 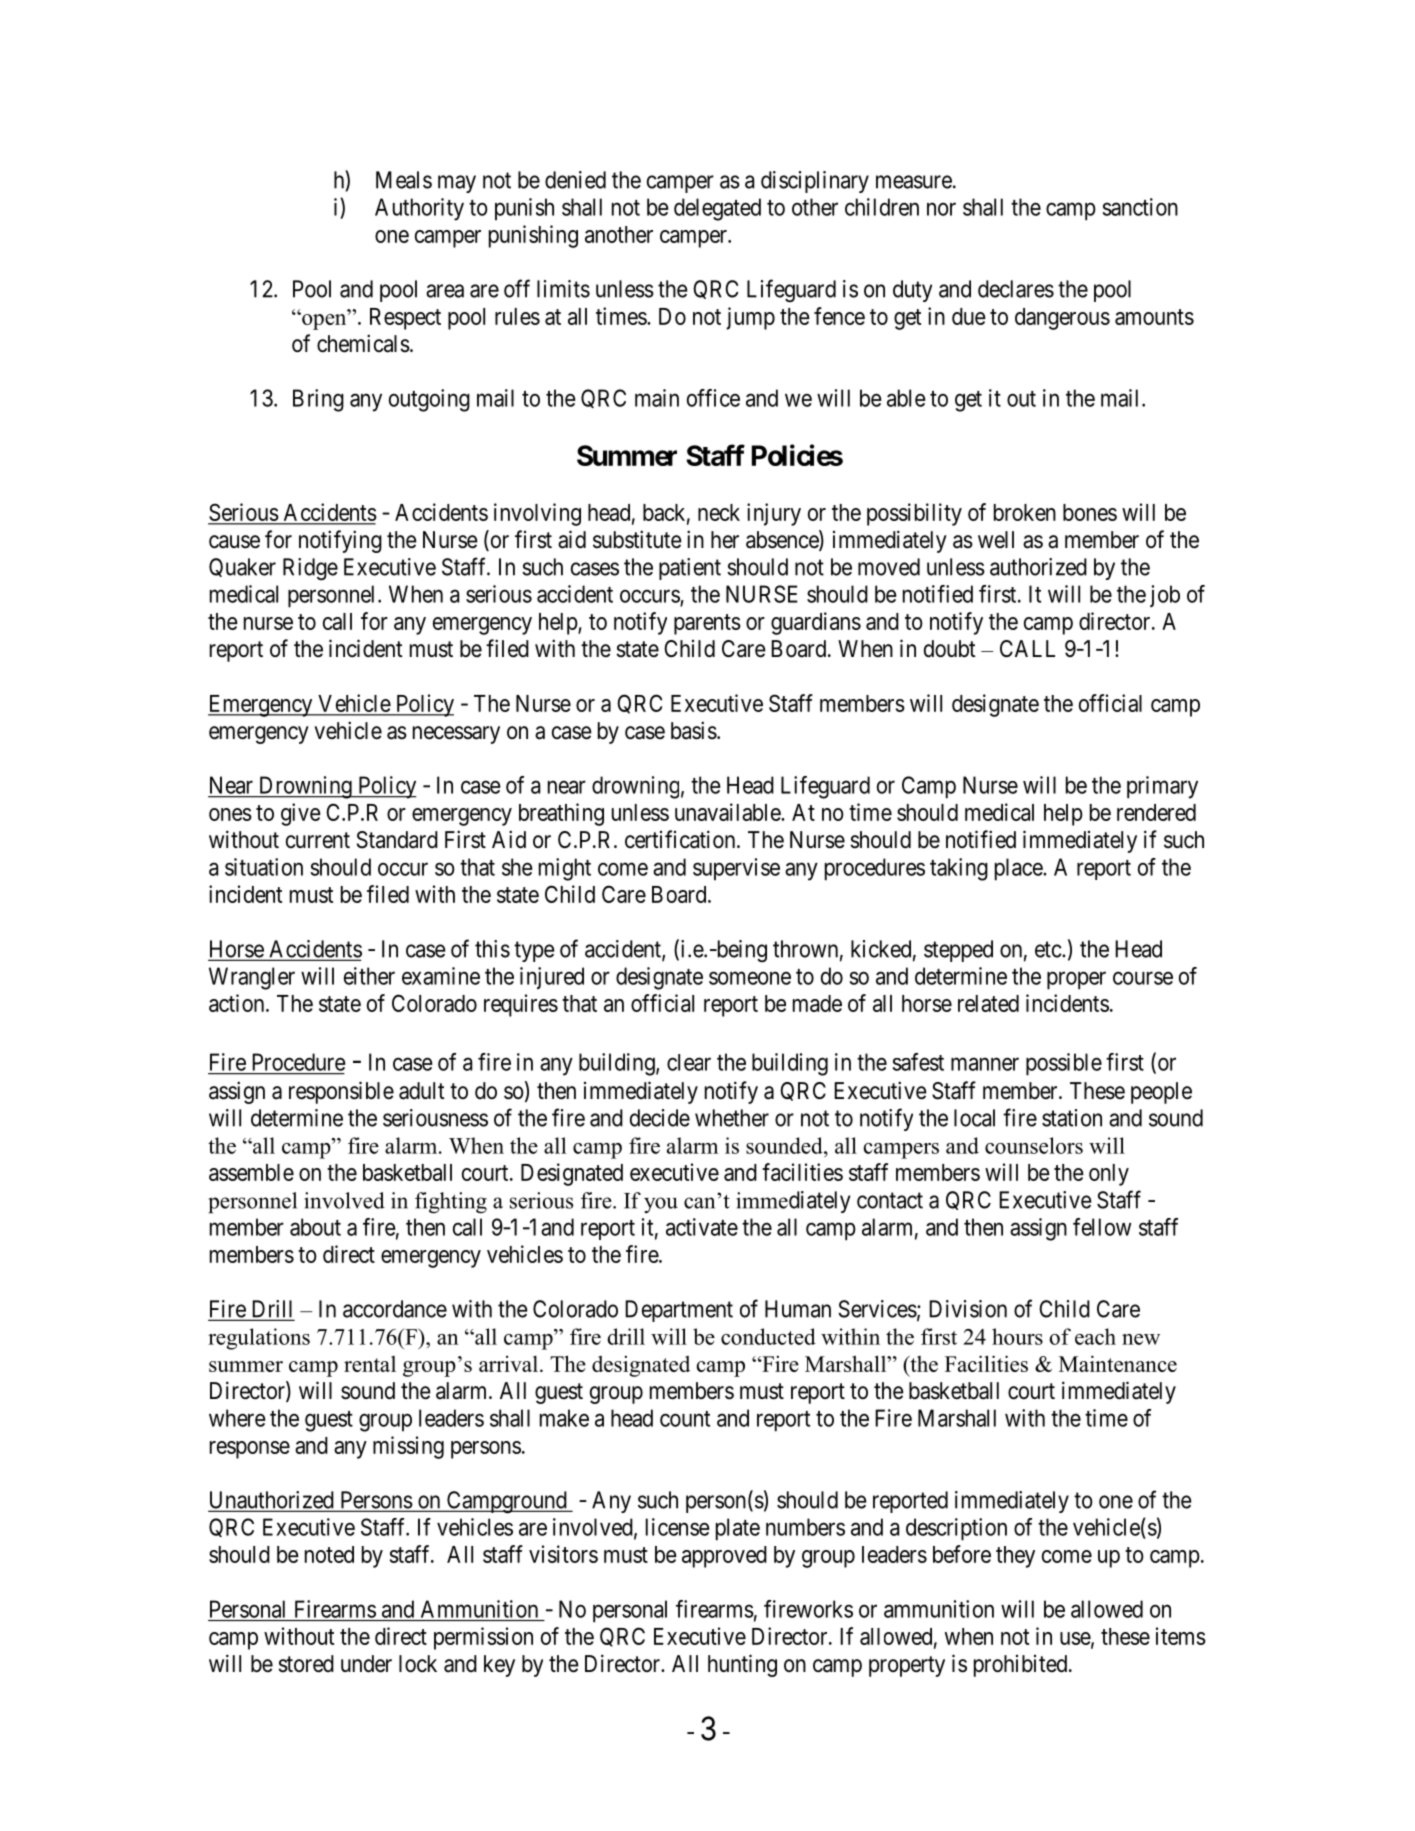 I want to click on Department, so click(x=679, y=1311).
